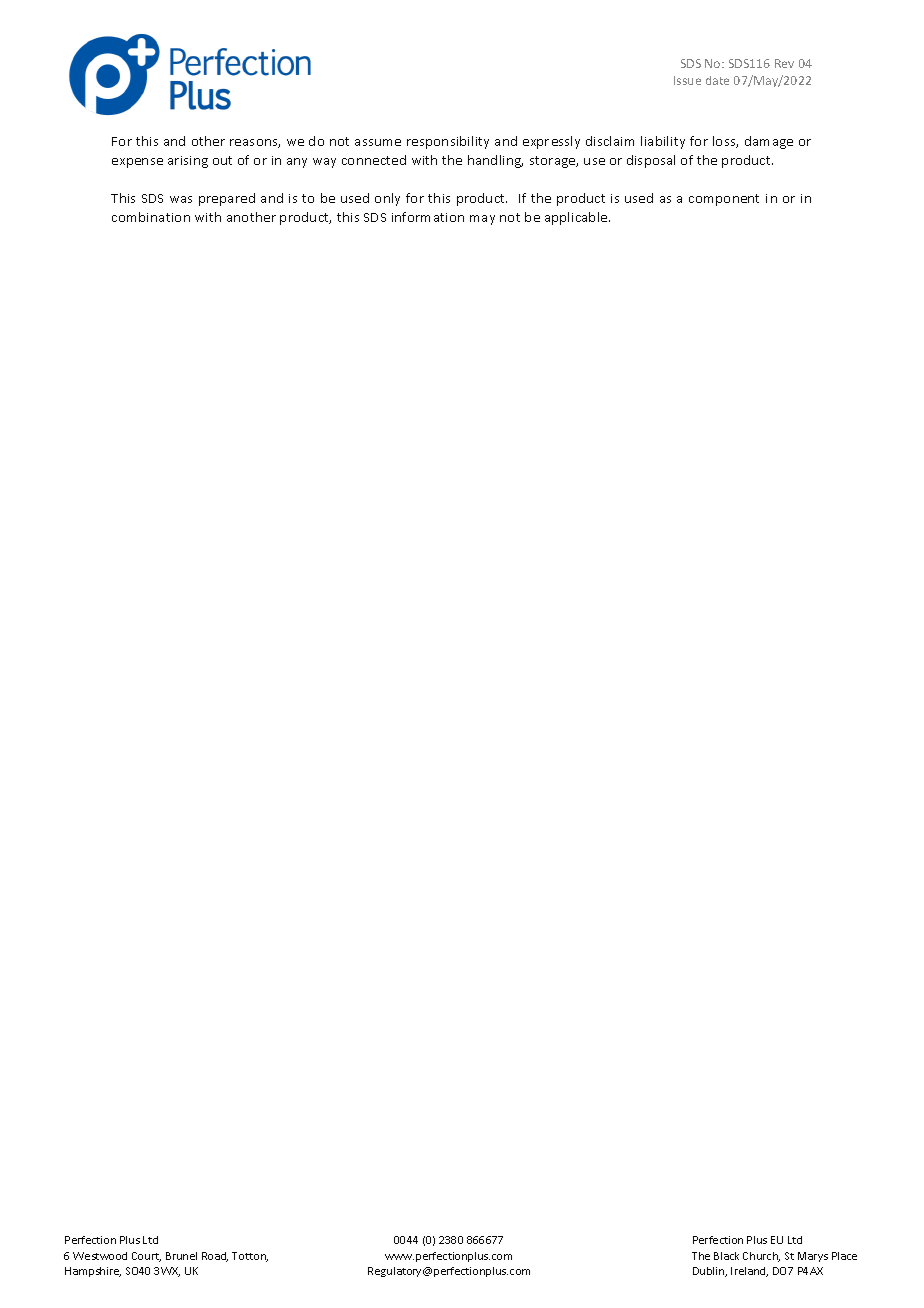 Image resolution: width=924 pixels, height=1308 pixels. I want to click on Dublin, so click(710, 1272).
